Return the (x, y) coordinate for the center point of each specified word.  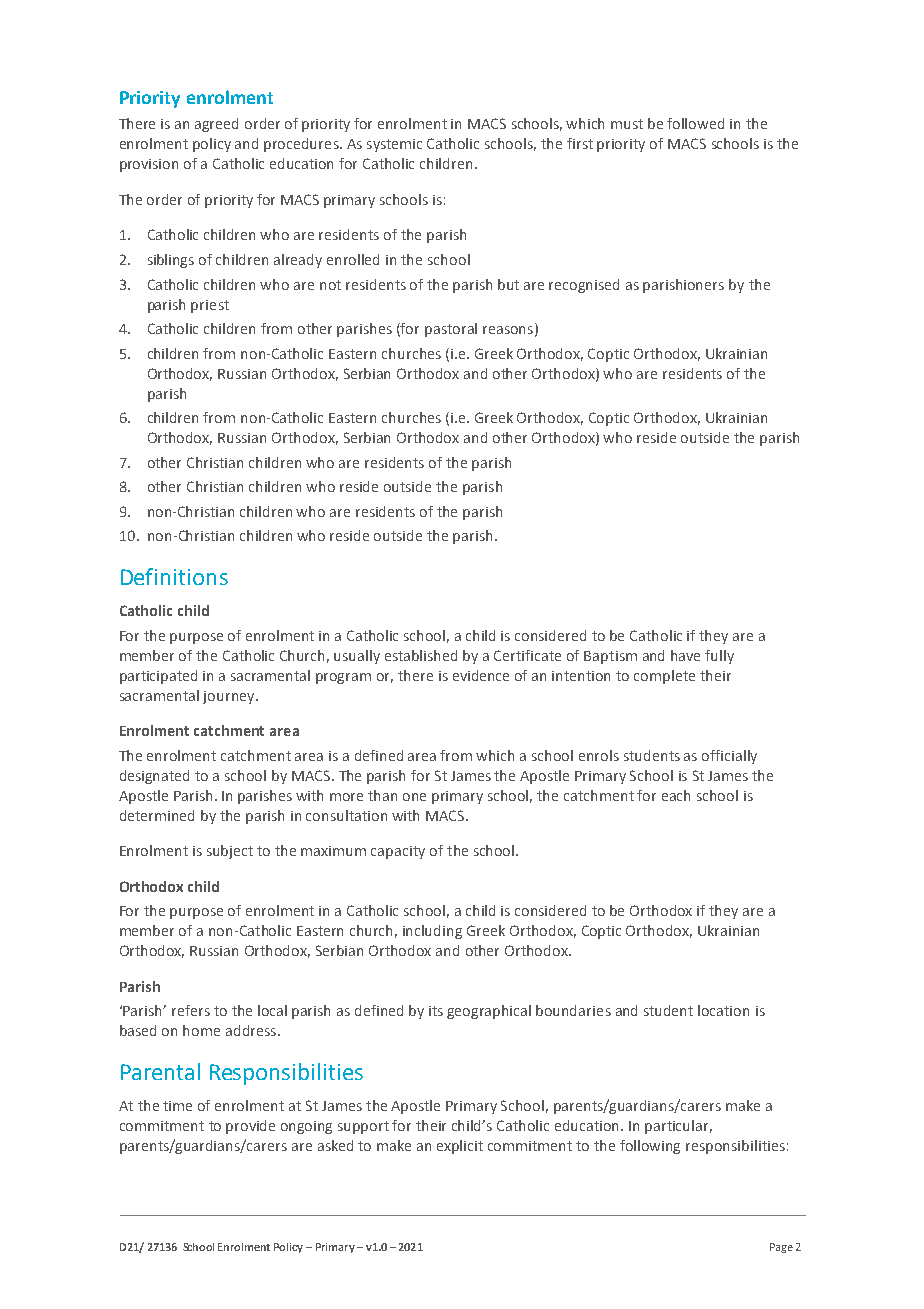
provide (250, 1127)
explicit (460, 1147)
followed (695, 123)
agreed (216, 125)
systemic (394, 145)
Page (781, 1248)
